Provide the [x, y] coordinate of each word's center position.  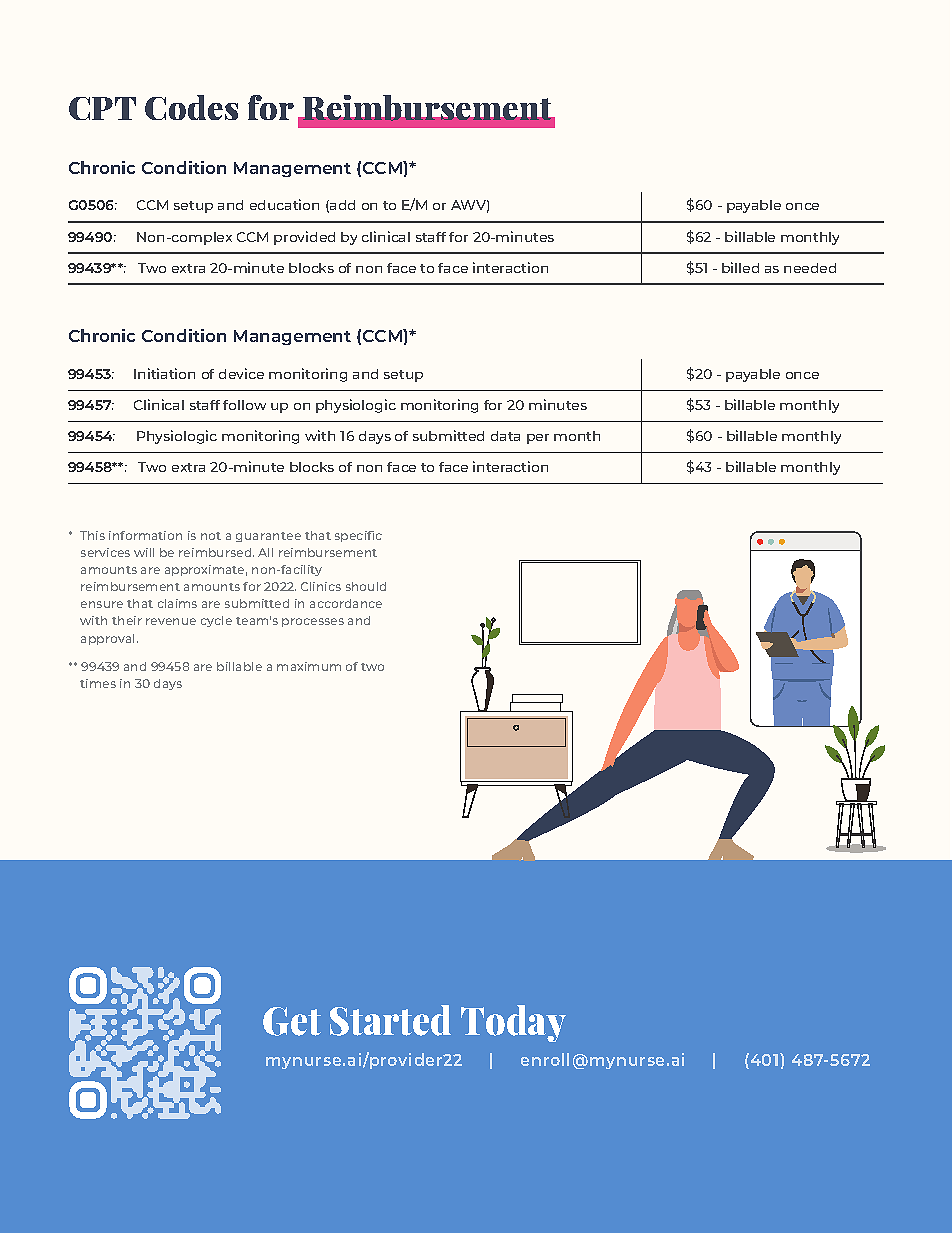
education [284, 204]
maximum [309, 666]
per [538, 439]
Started [390, 1020]
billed [740, 267]
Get [292, 1021]
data [505, 436]
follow [244, 405]
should [366, 586]
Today [513, 1023]
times [98, 683]
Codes [191, 107]
